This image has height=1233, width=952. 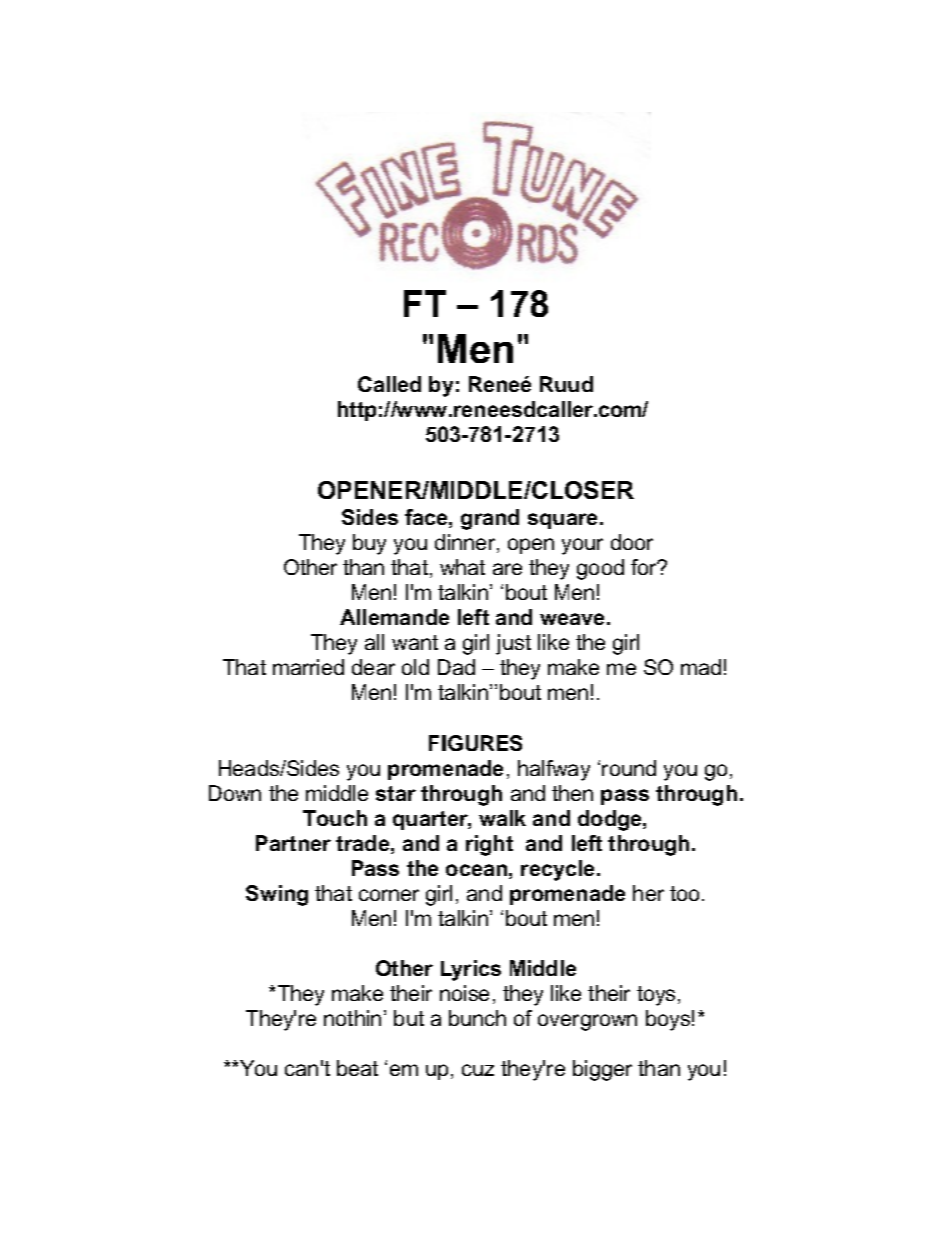 I want to click on weave, so click(x=572, y=619).
